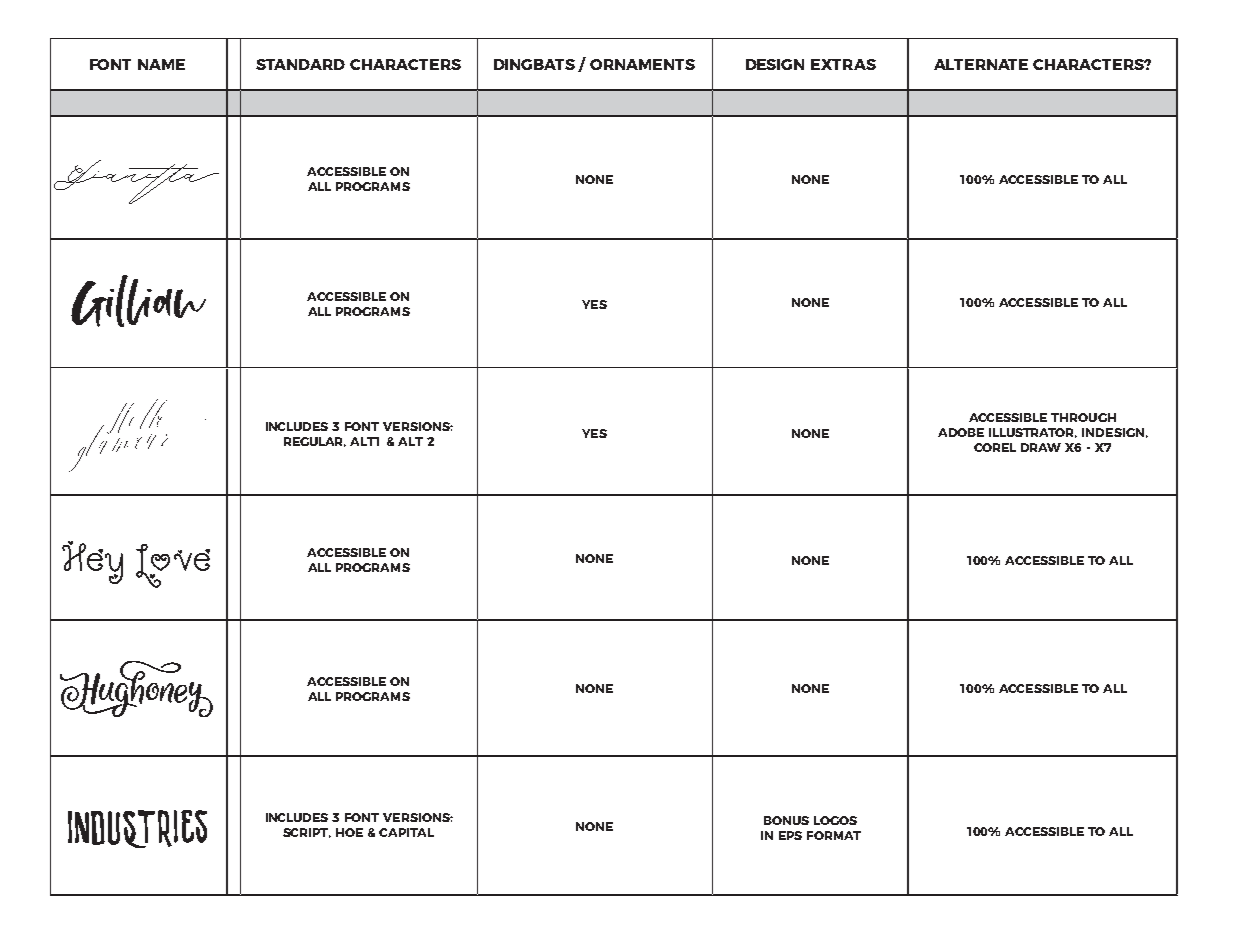 The width and height of the screenshot is (1233, 952). What do you see at coordinates (173, 566) in the screenshot?
I see `Love` at bounding box center [173, 566].
